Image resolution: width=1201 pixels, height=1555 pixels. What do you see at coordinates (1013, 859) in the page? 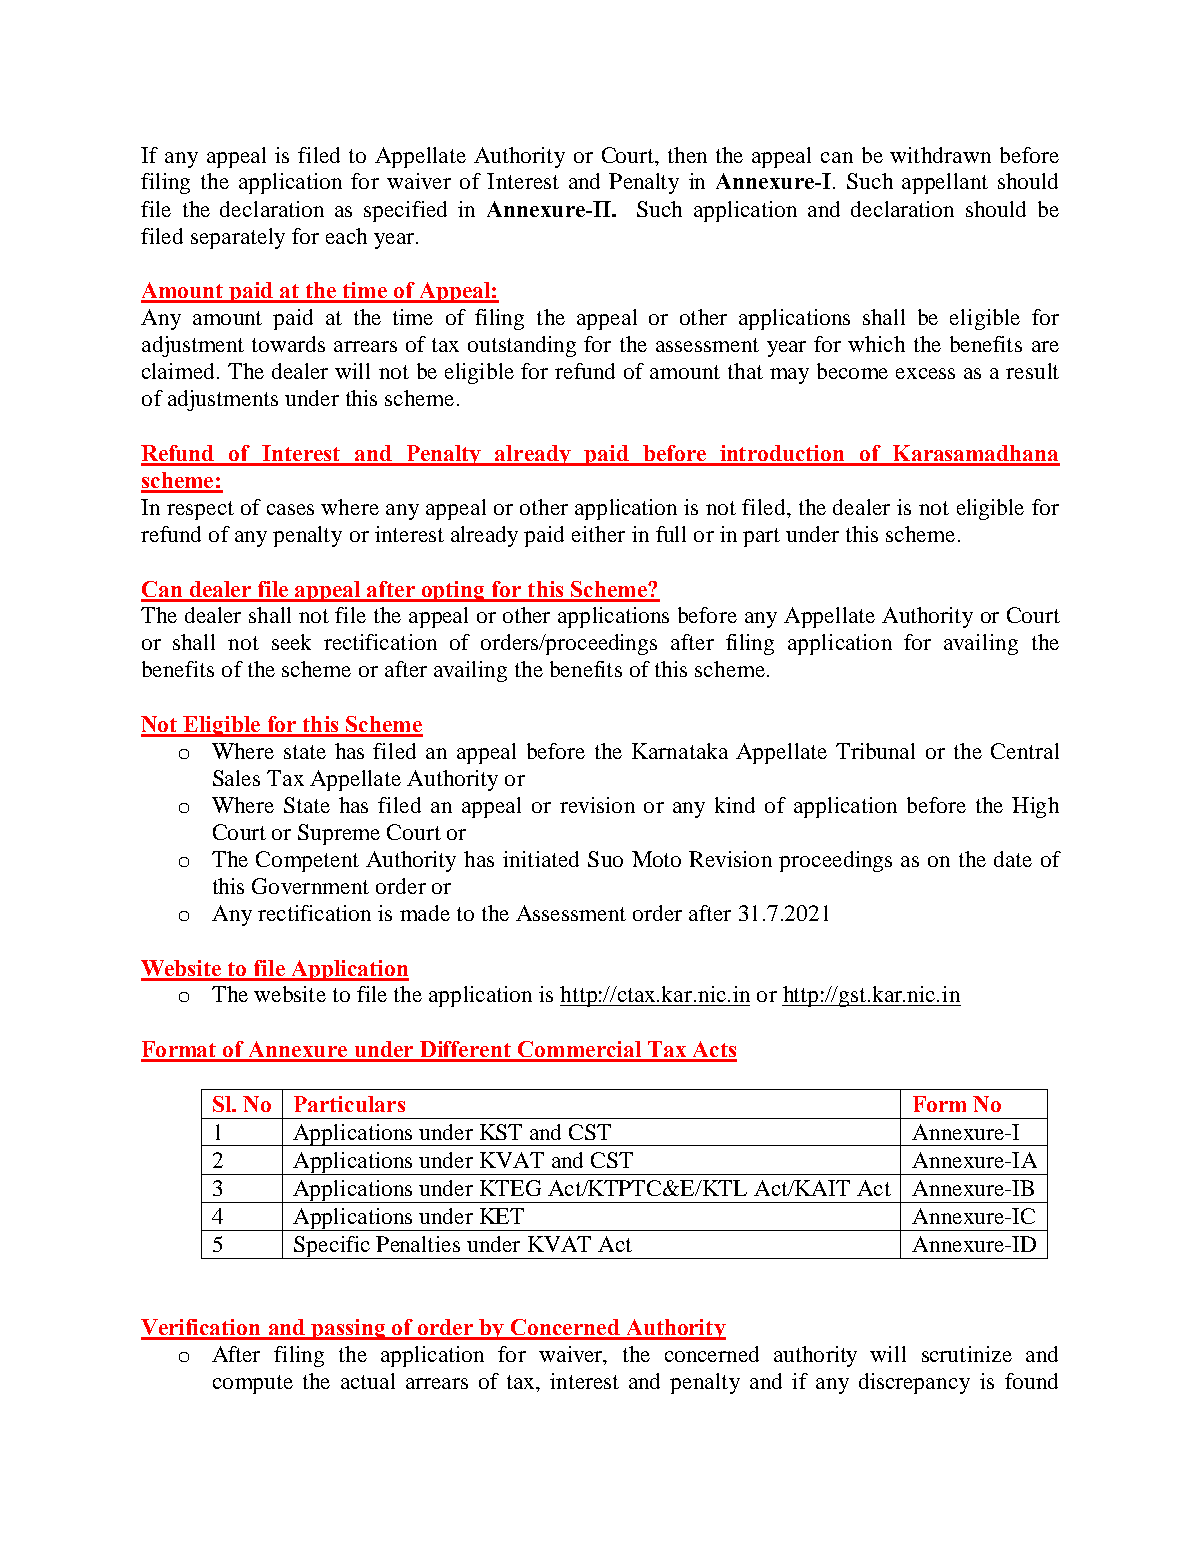
I see `date` at bounding box center [1013, 859].
